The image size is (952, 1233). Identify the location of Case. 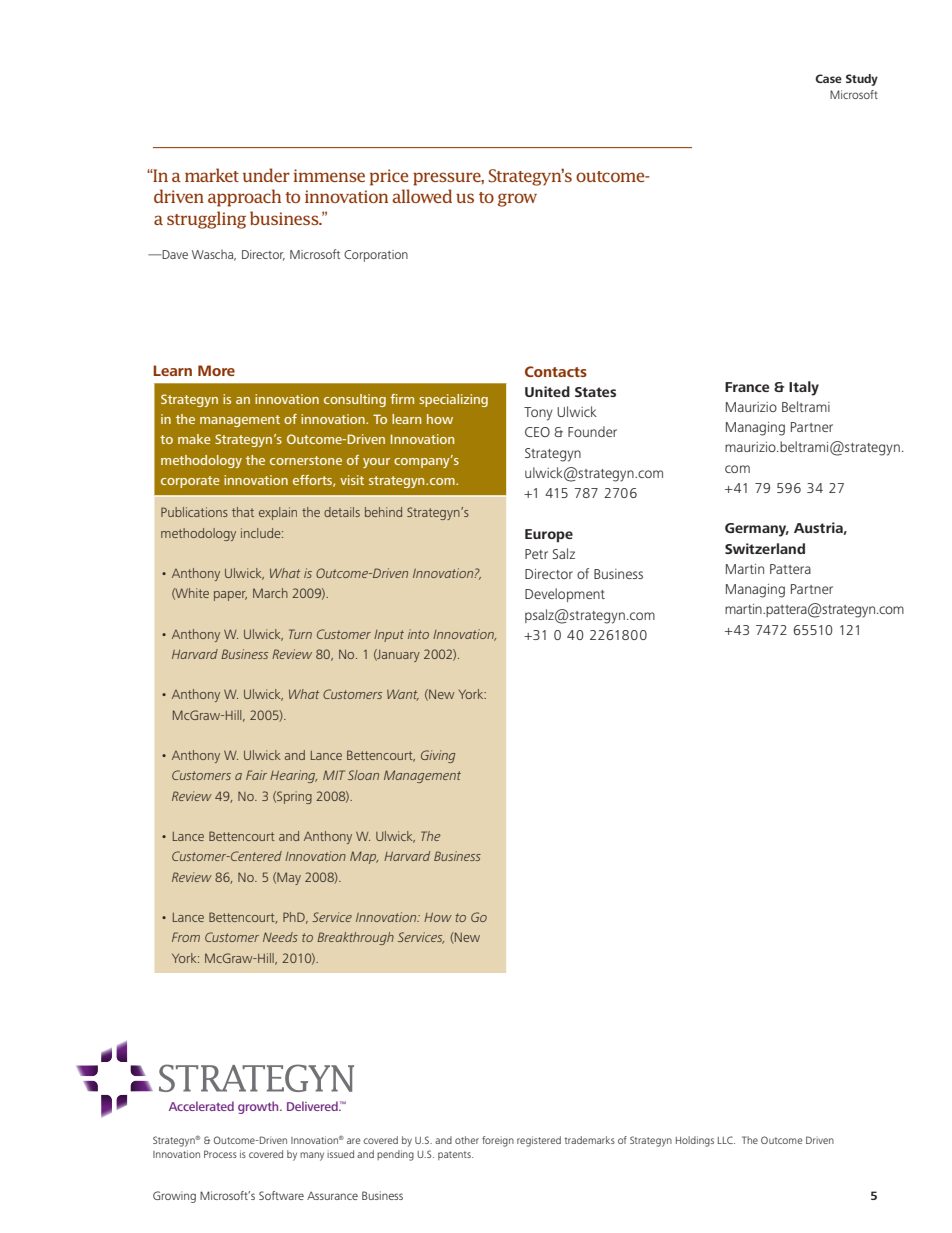
(828, 78).
